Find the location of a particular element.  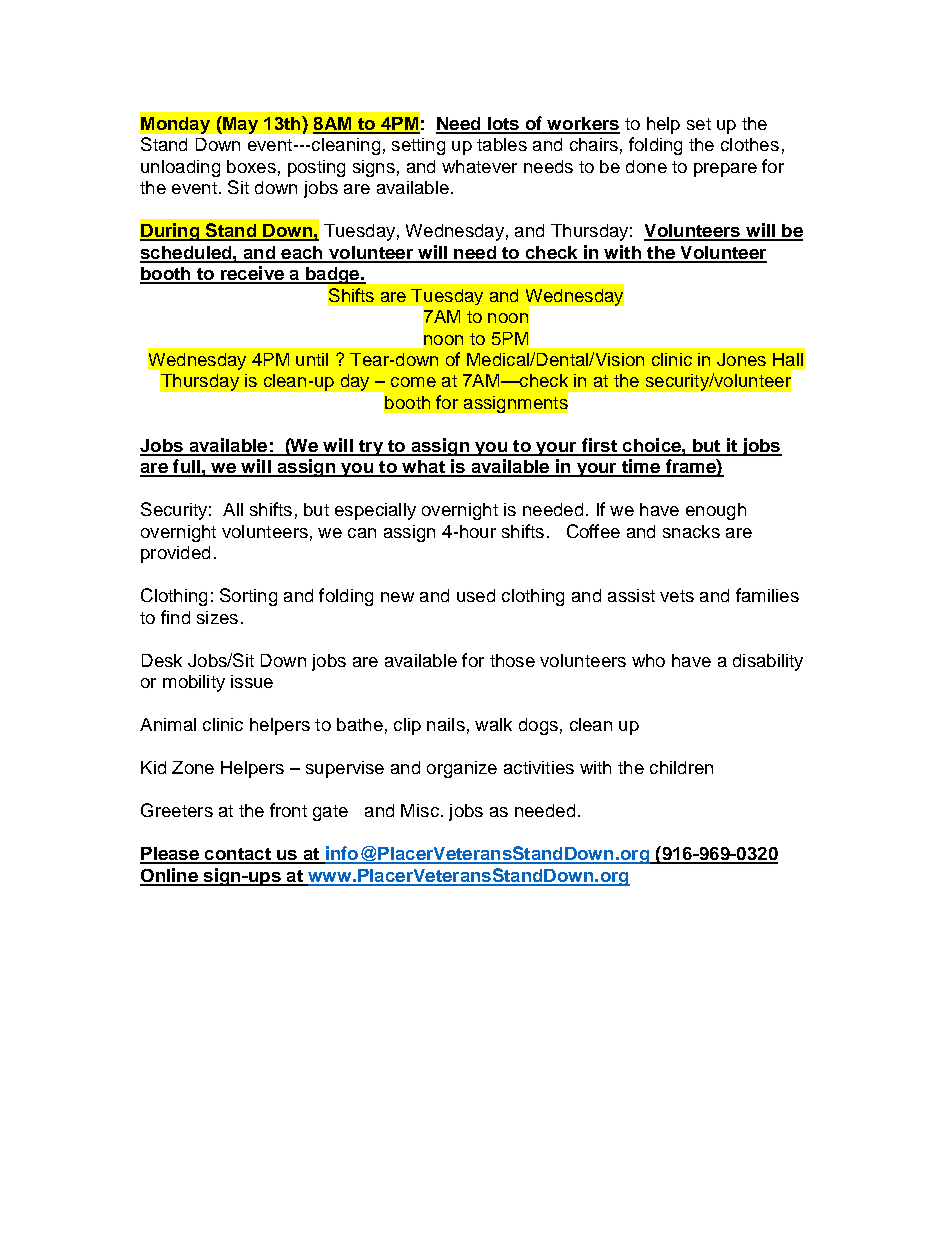

boxes is located at coordinates (251, 166).
